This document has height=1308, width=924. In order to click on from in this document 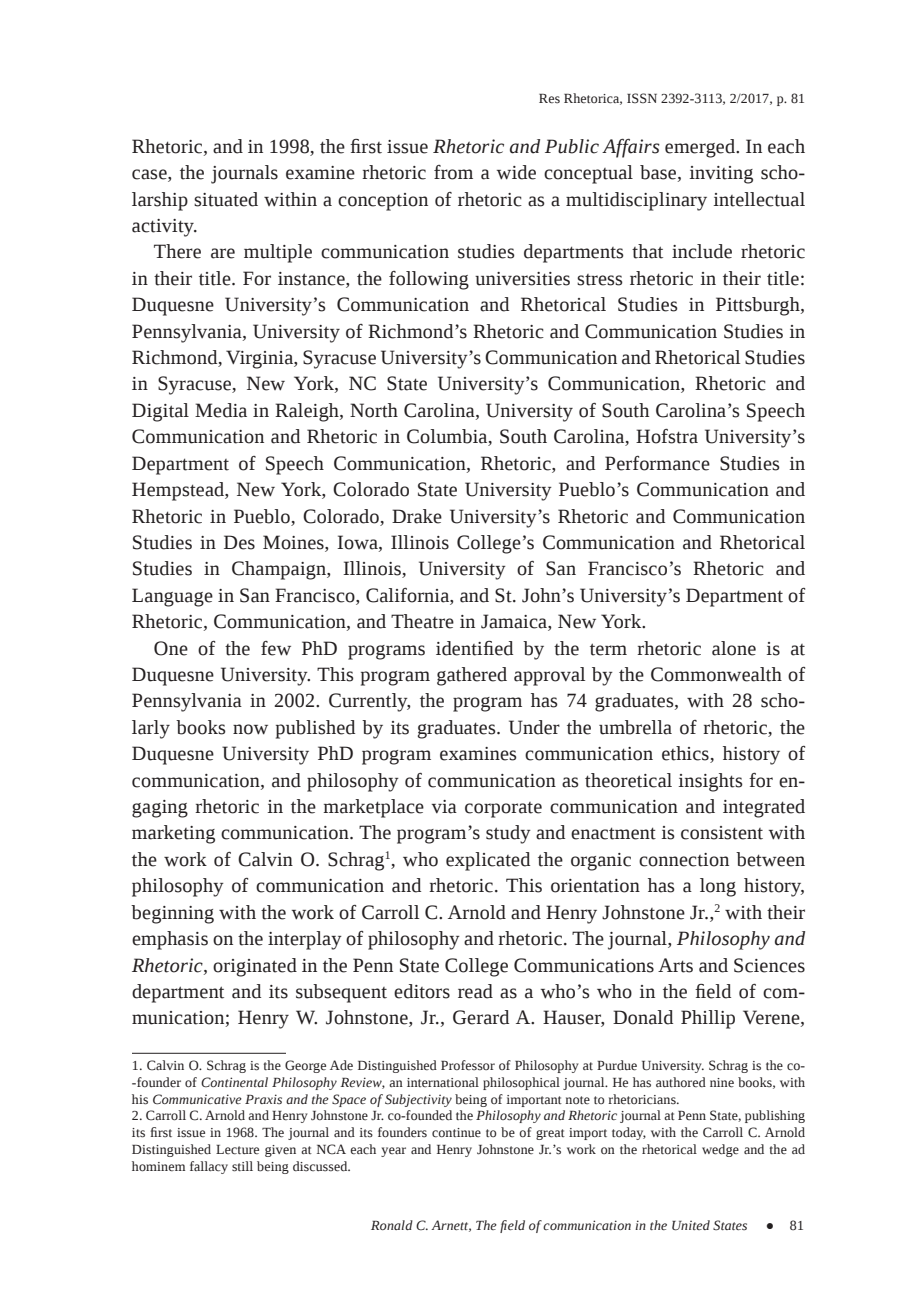, I will do `click(453, 172)`.
